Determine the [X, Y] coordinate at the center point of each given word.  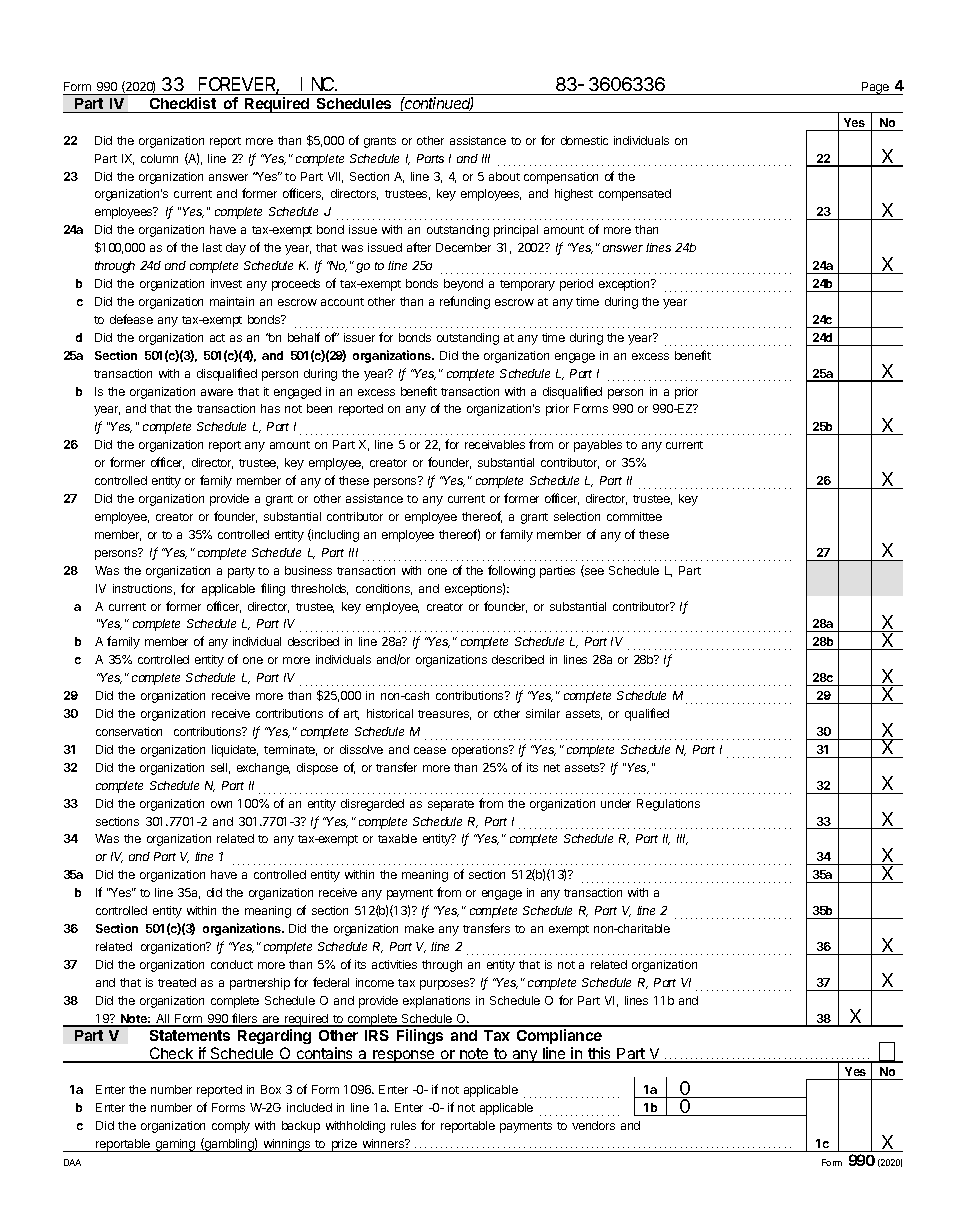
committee [634, 516]
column [159, 158]
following [511, 571]
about [504, 176]
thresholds [319, 589]
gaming [175, 1145]
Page [876, 88]
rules [403, 1125]
